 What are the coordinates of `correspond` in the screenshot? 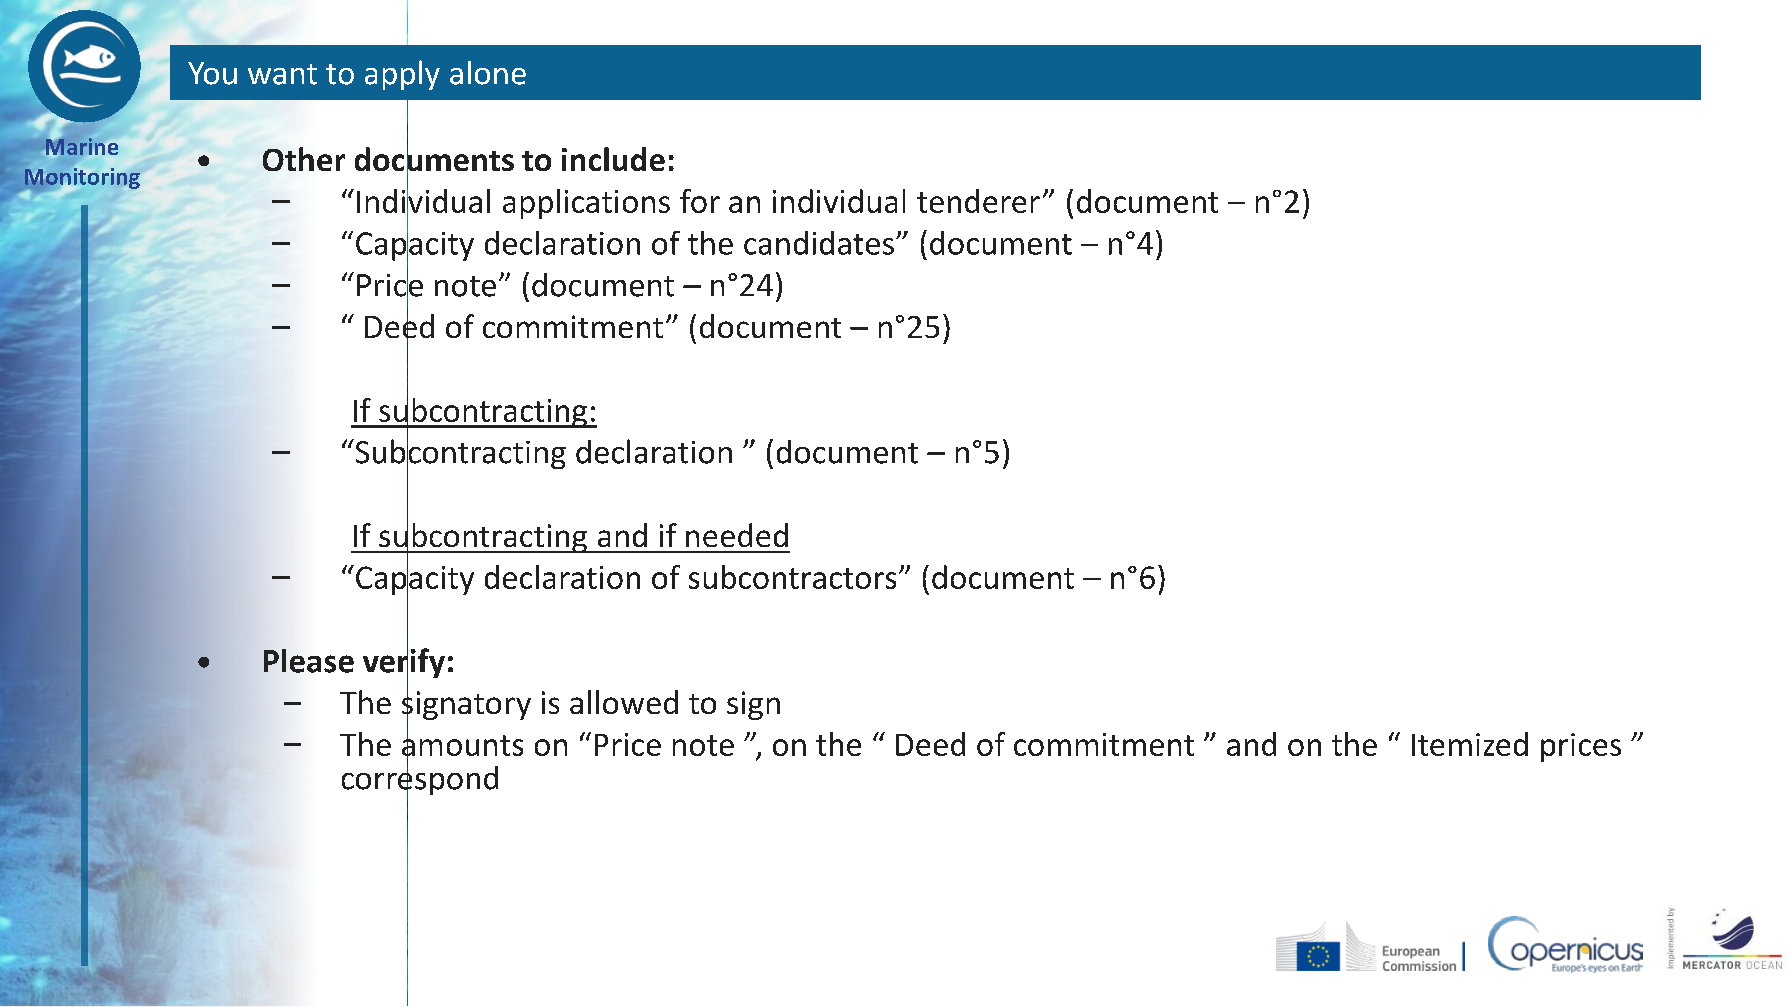 It's located at (420, 780).
